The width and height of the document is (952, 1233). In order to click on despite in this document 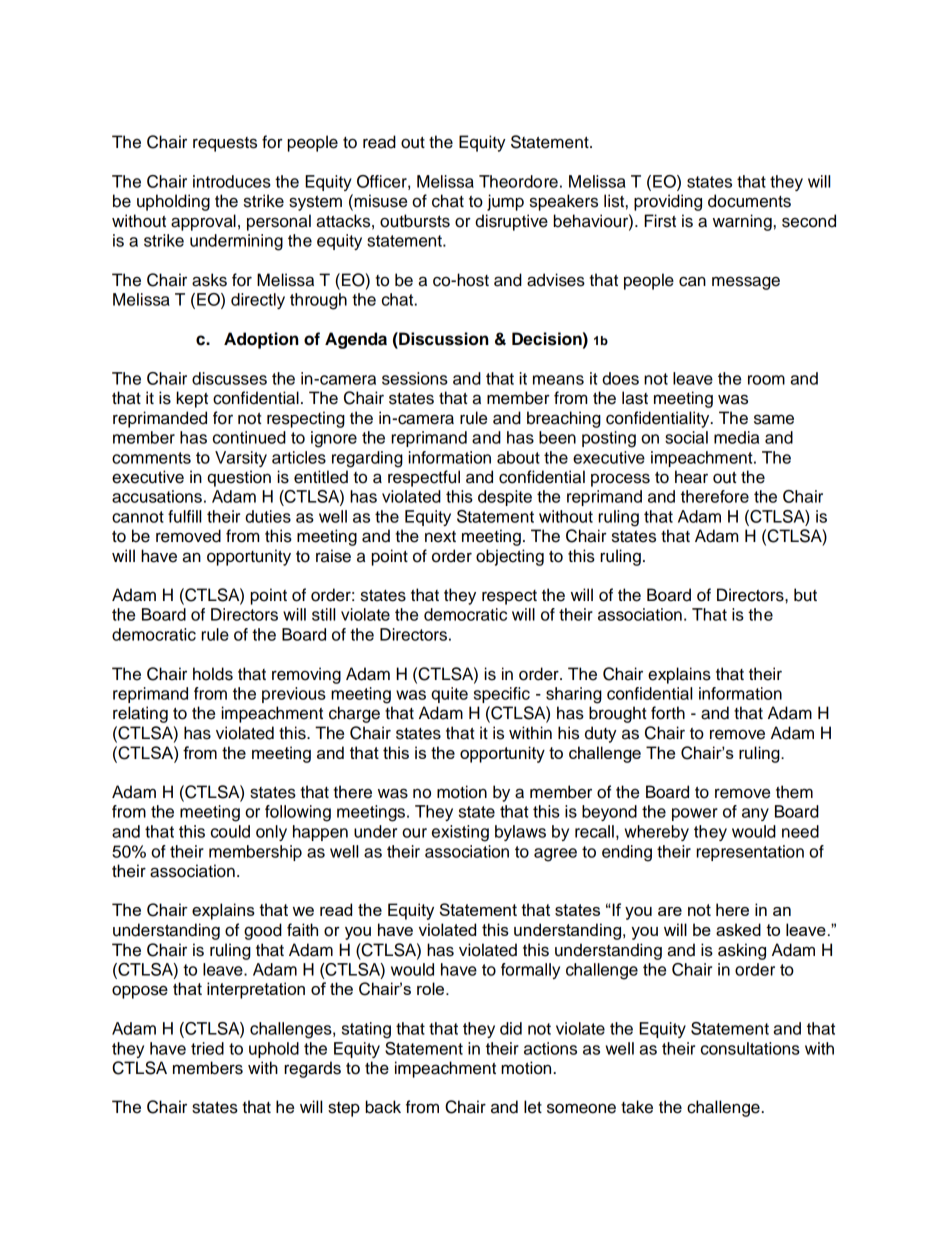, I will do `click(505, 498)`.
